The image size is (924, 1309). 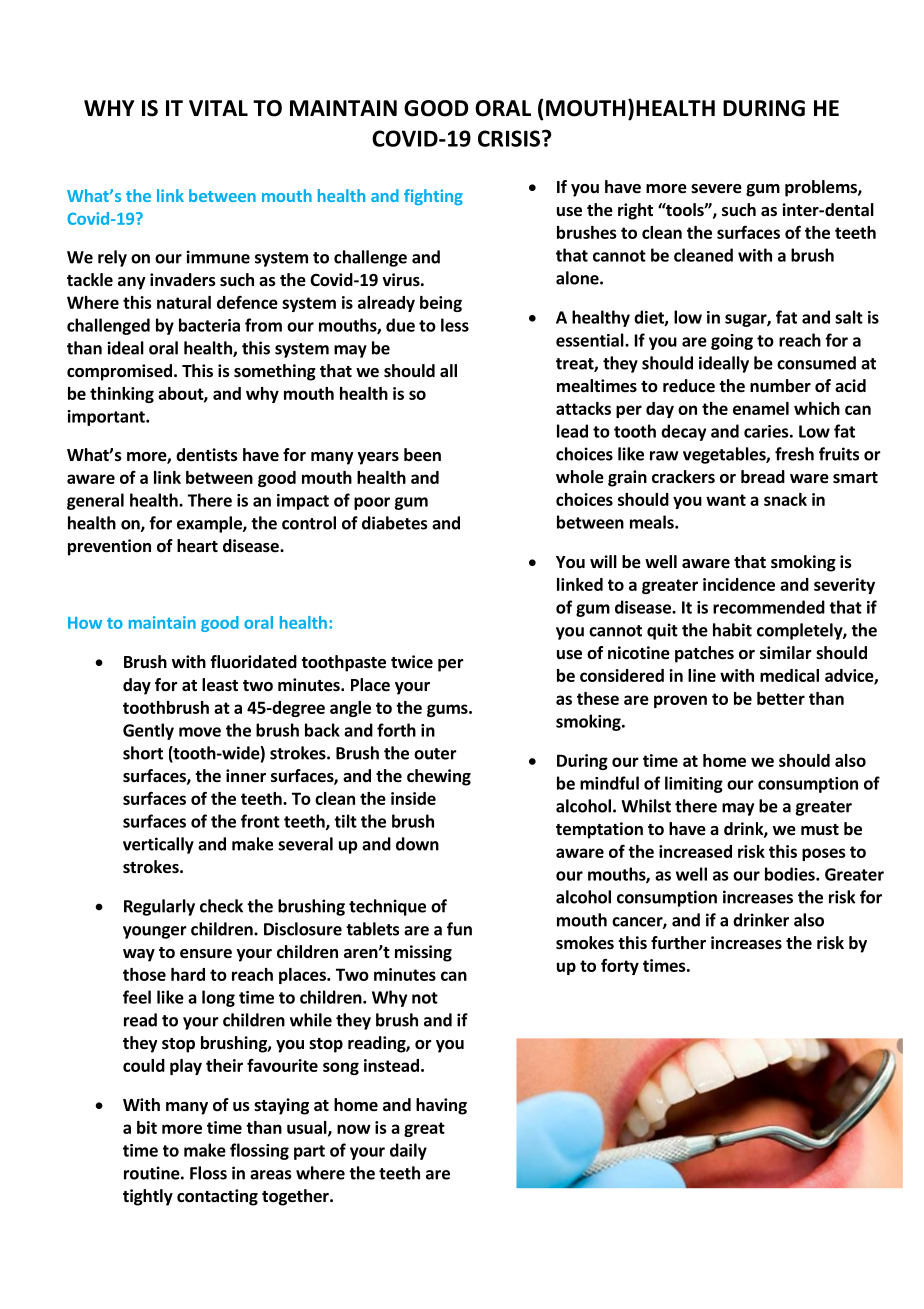 What do you see at coordinates (716, 189) in the screenshot?
I see `severe` at bounding box center [716, 189].
